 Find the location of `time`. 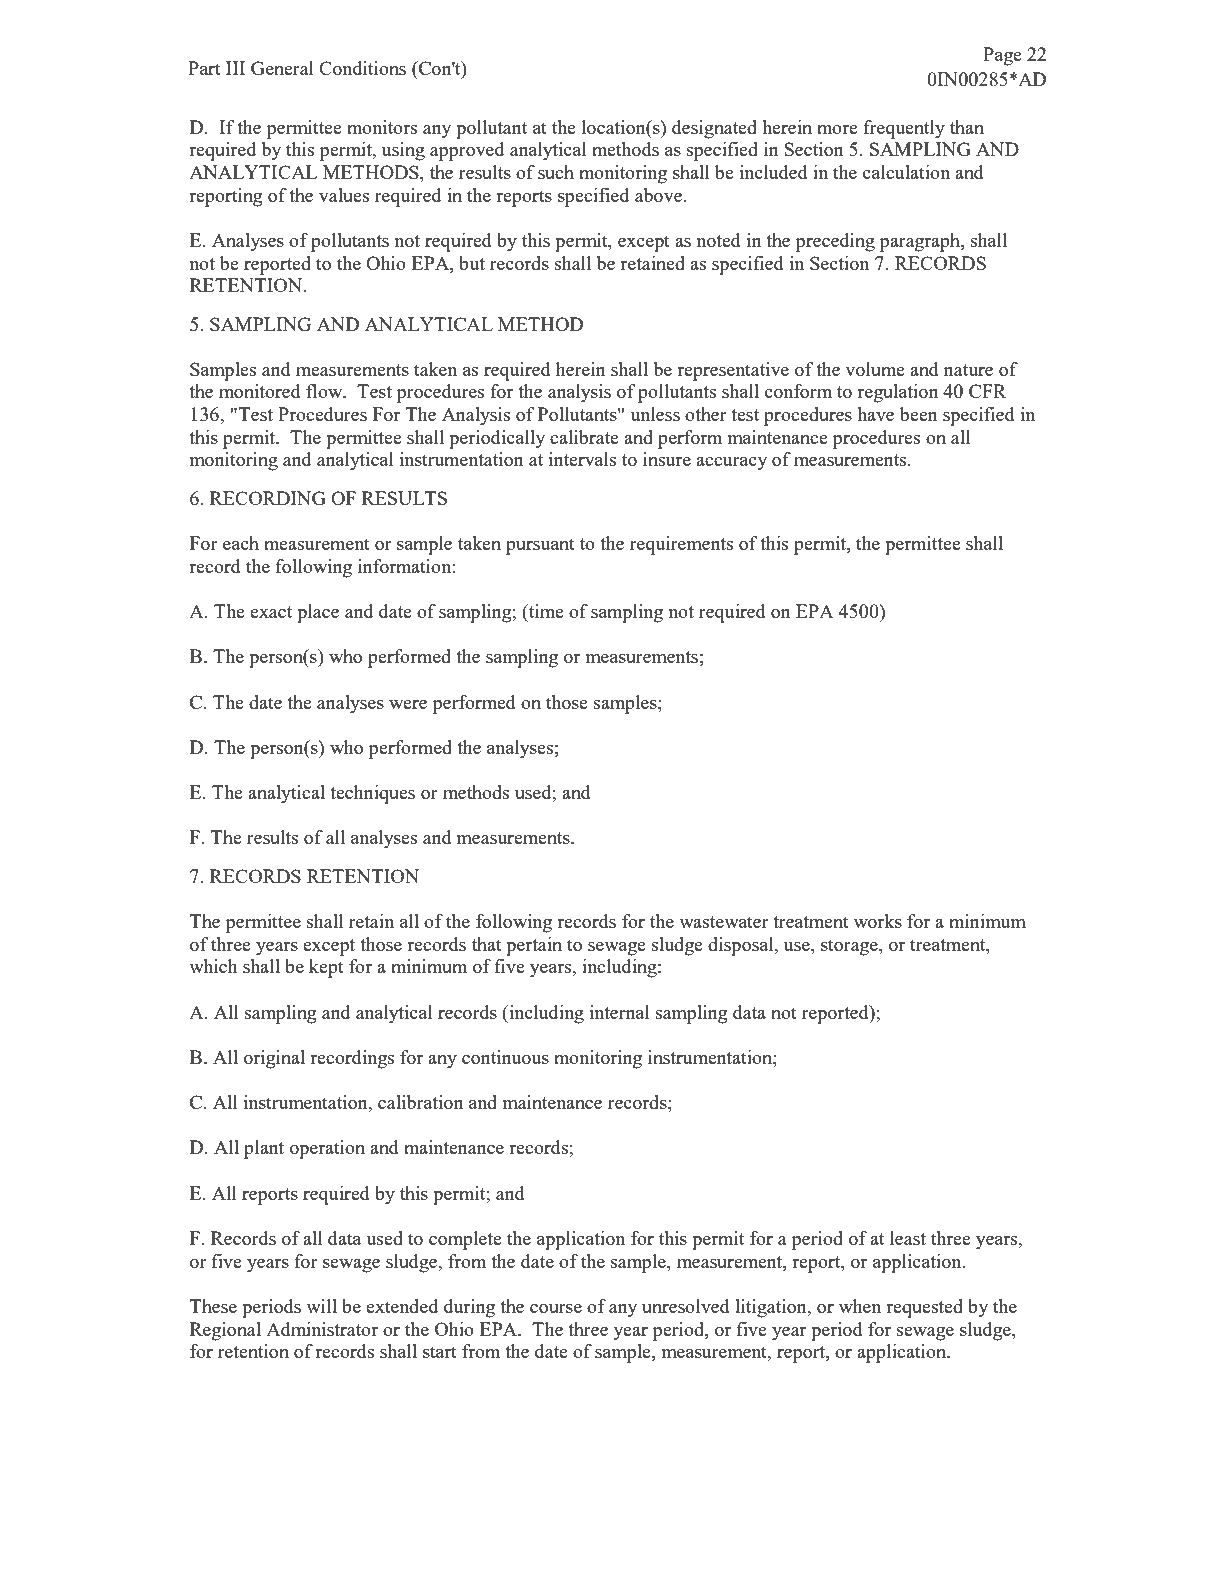

time is located at coordinates (545, 611).
